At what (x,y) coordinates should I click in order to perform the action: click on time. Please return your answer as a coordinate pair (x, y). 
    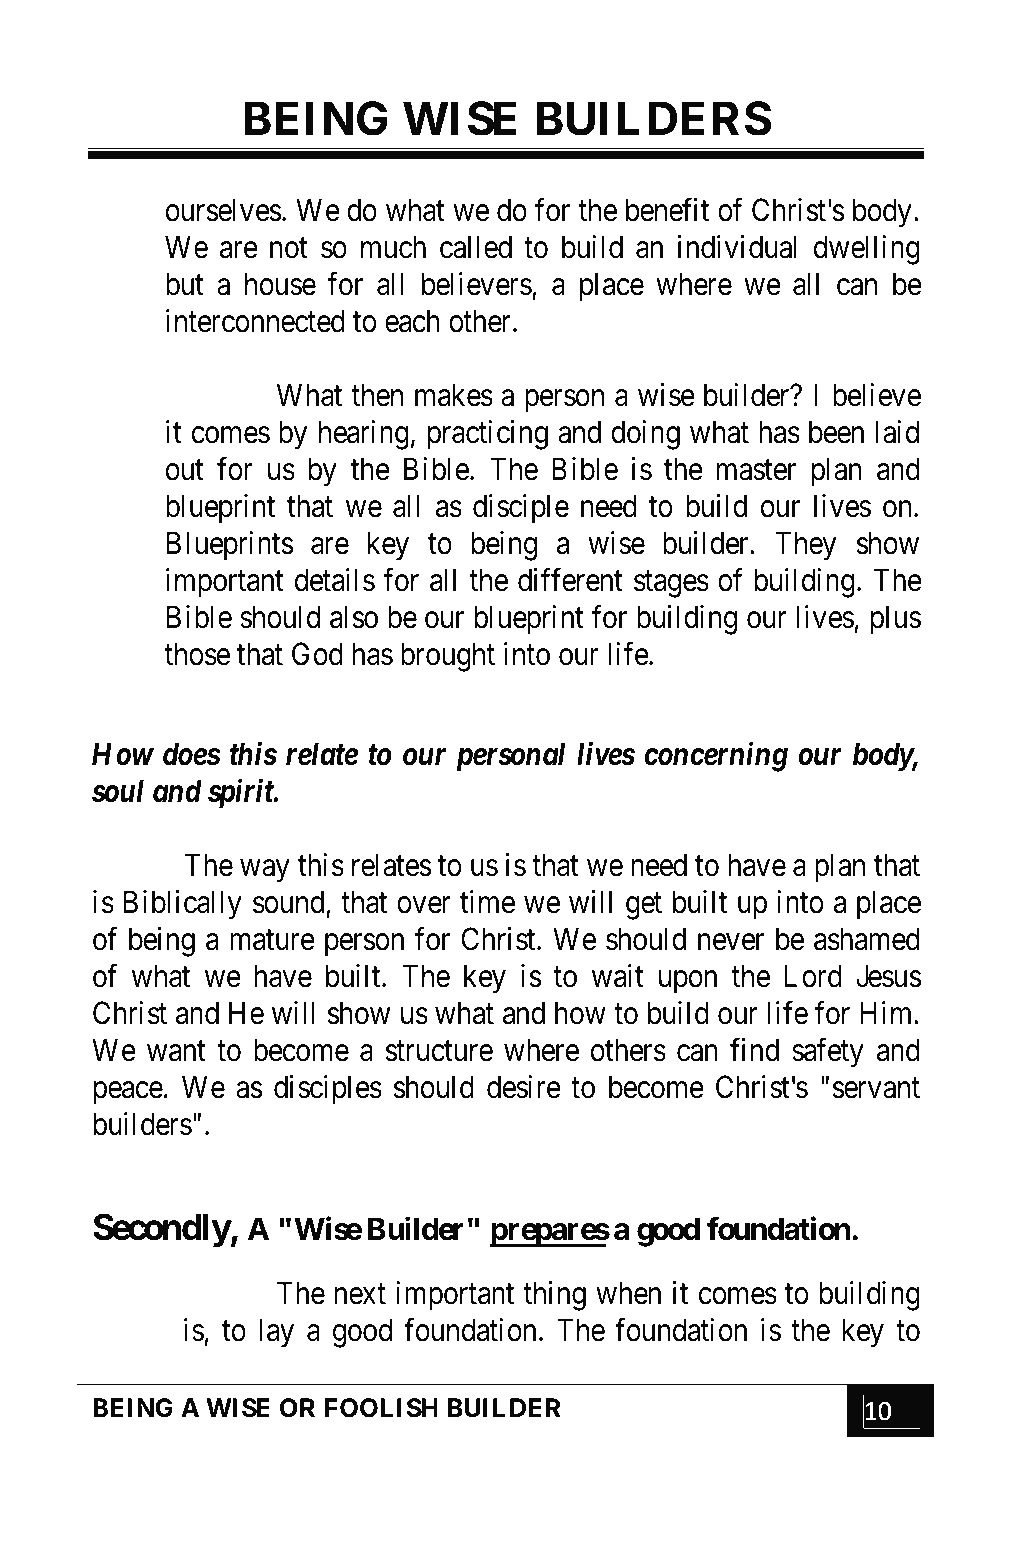
    Looking at the image, I should click on (487, 902).
